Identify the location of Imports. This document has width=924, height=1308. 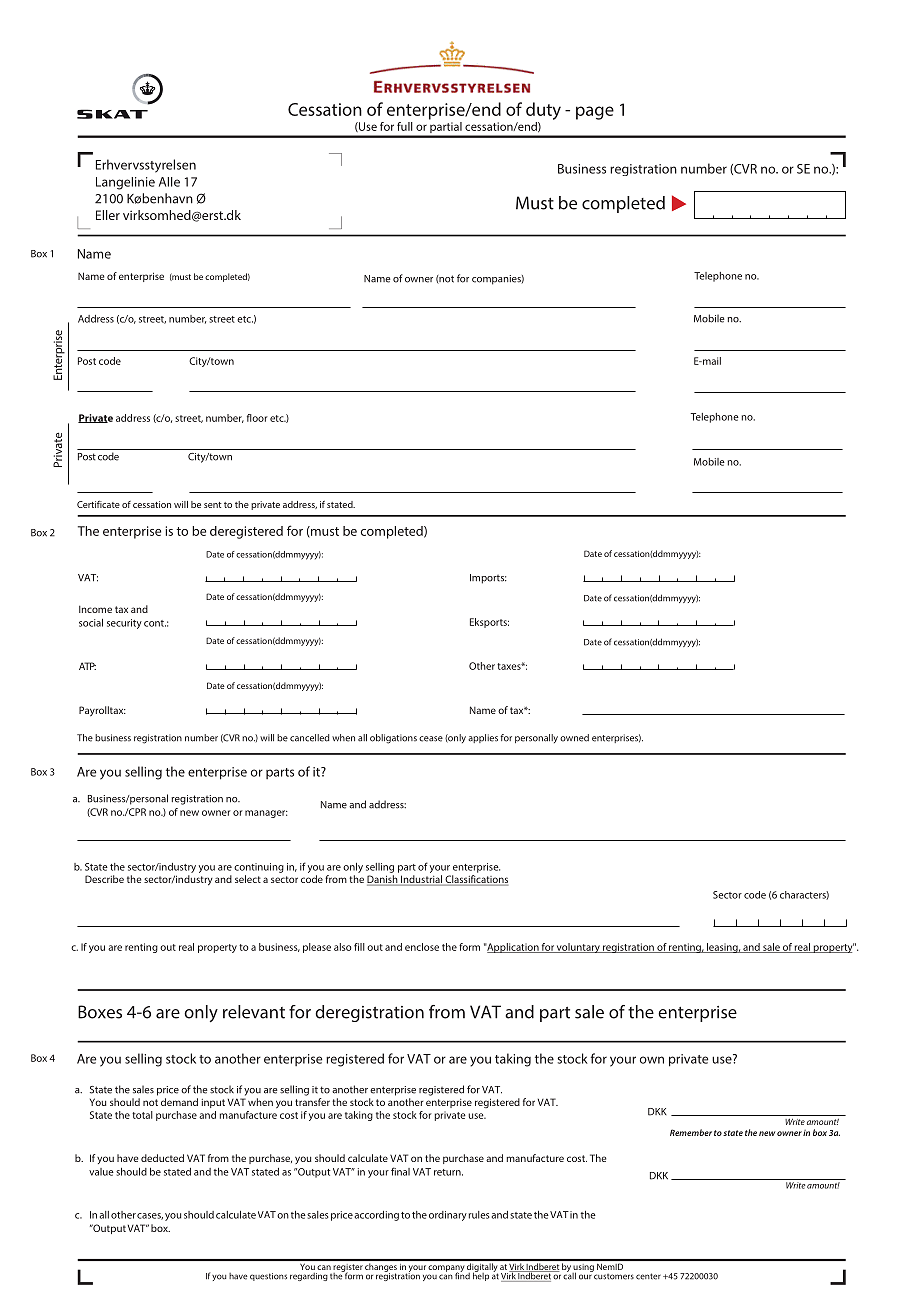
(488, 579).
